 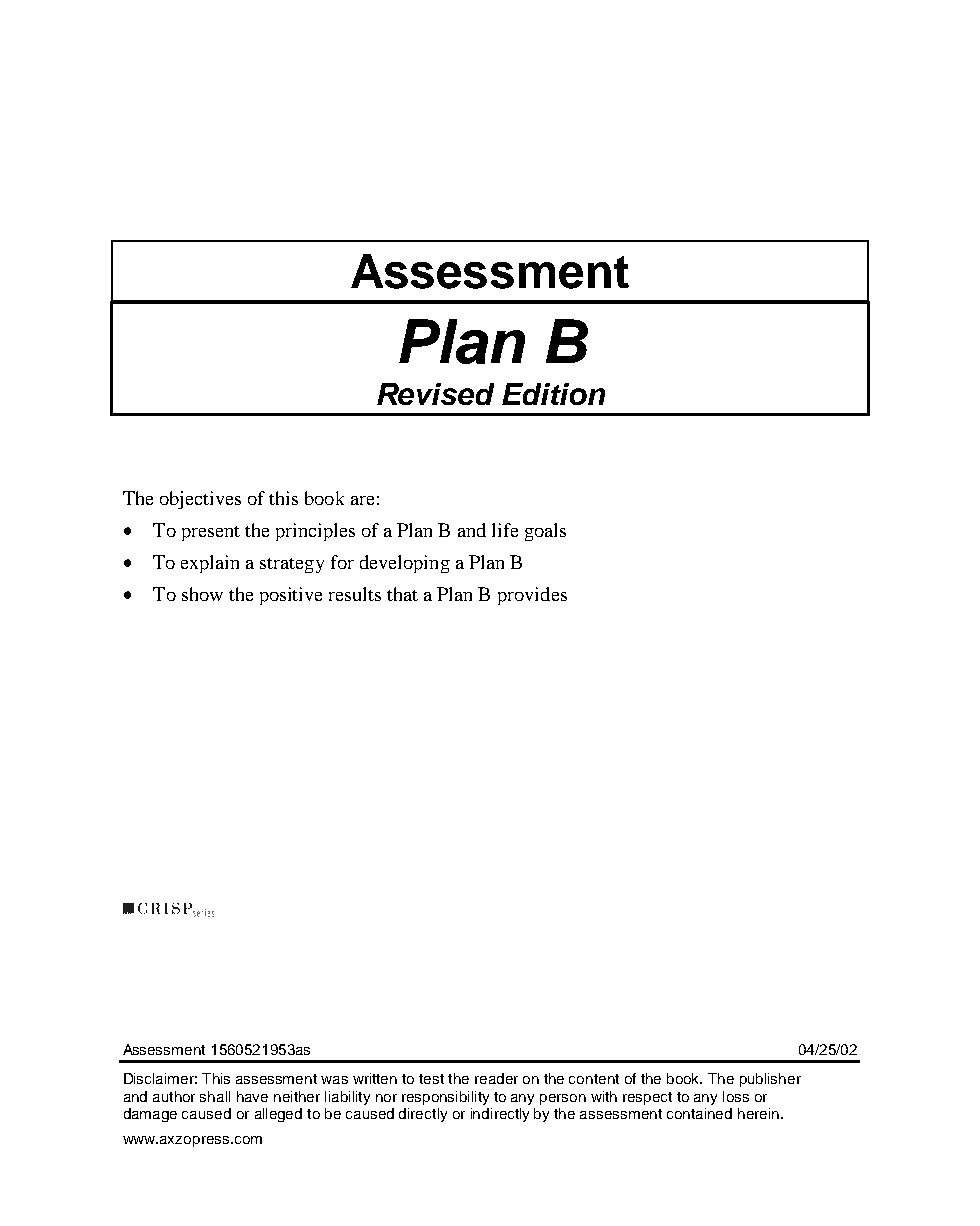 I want to click on was, so click(x=334, y=1080).
